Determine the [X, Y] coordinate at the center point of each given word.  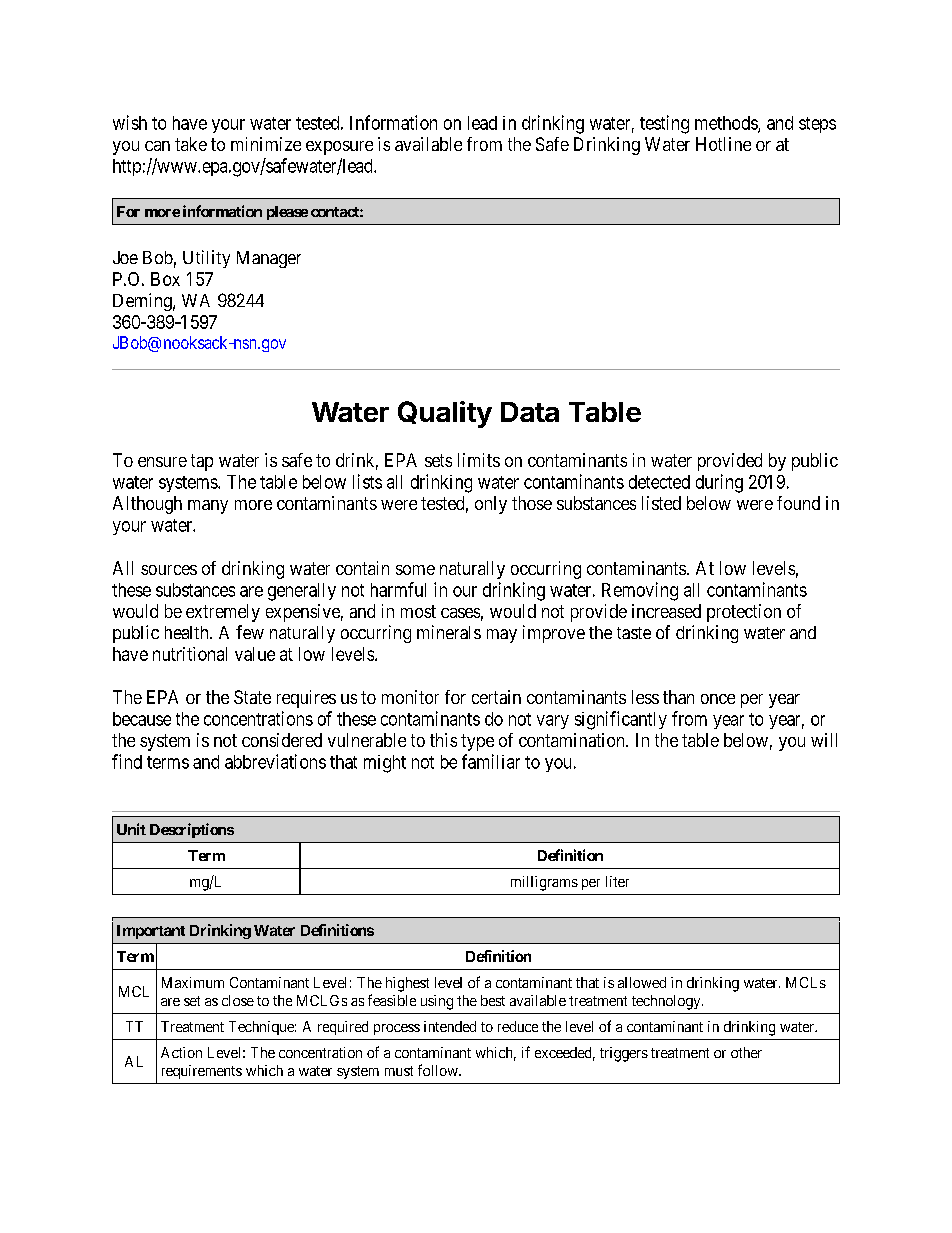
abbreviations [275, 761]
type [477, 742]
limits [479, 460]
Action [181, 1052]
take [191, 144]
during [719, 483]
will [824, 740]
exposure [339, 148]
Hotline [723, 144]
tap [202, 462]
